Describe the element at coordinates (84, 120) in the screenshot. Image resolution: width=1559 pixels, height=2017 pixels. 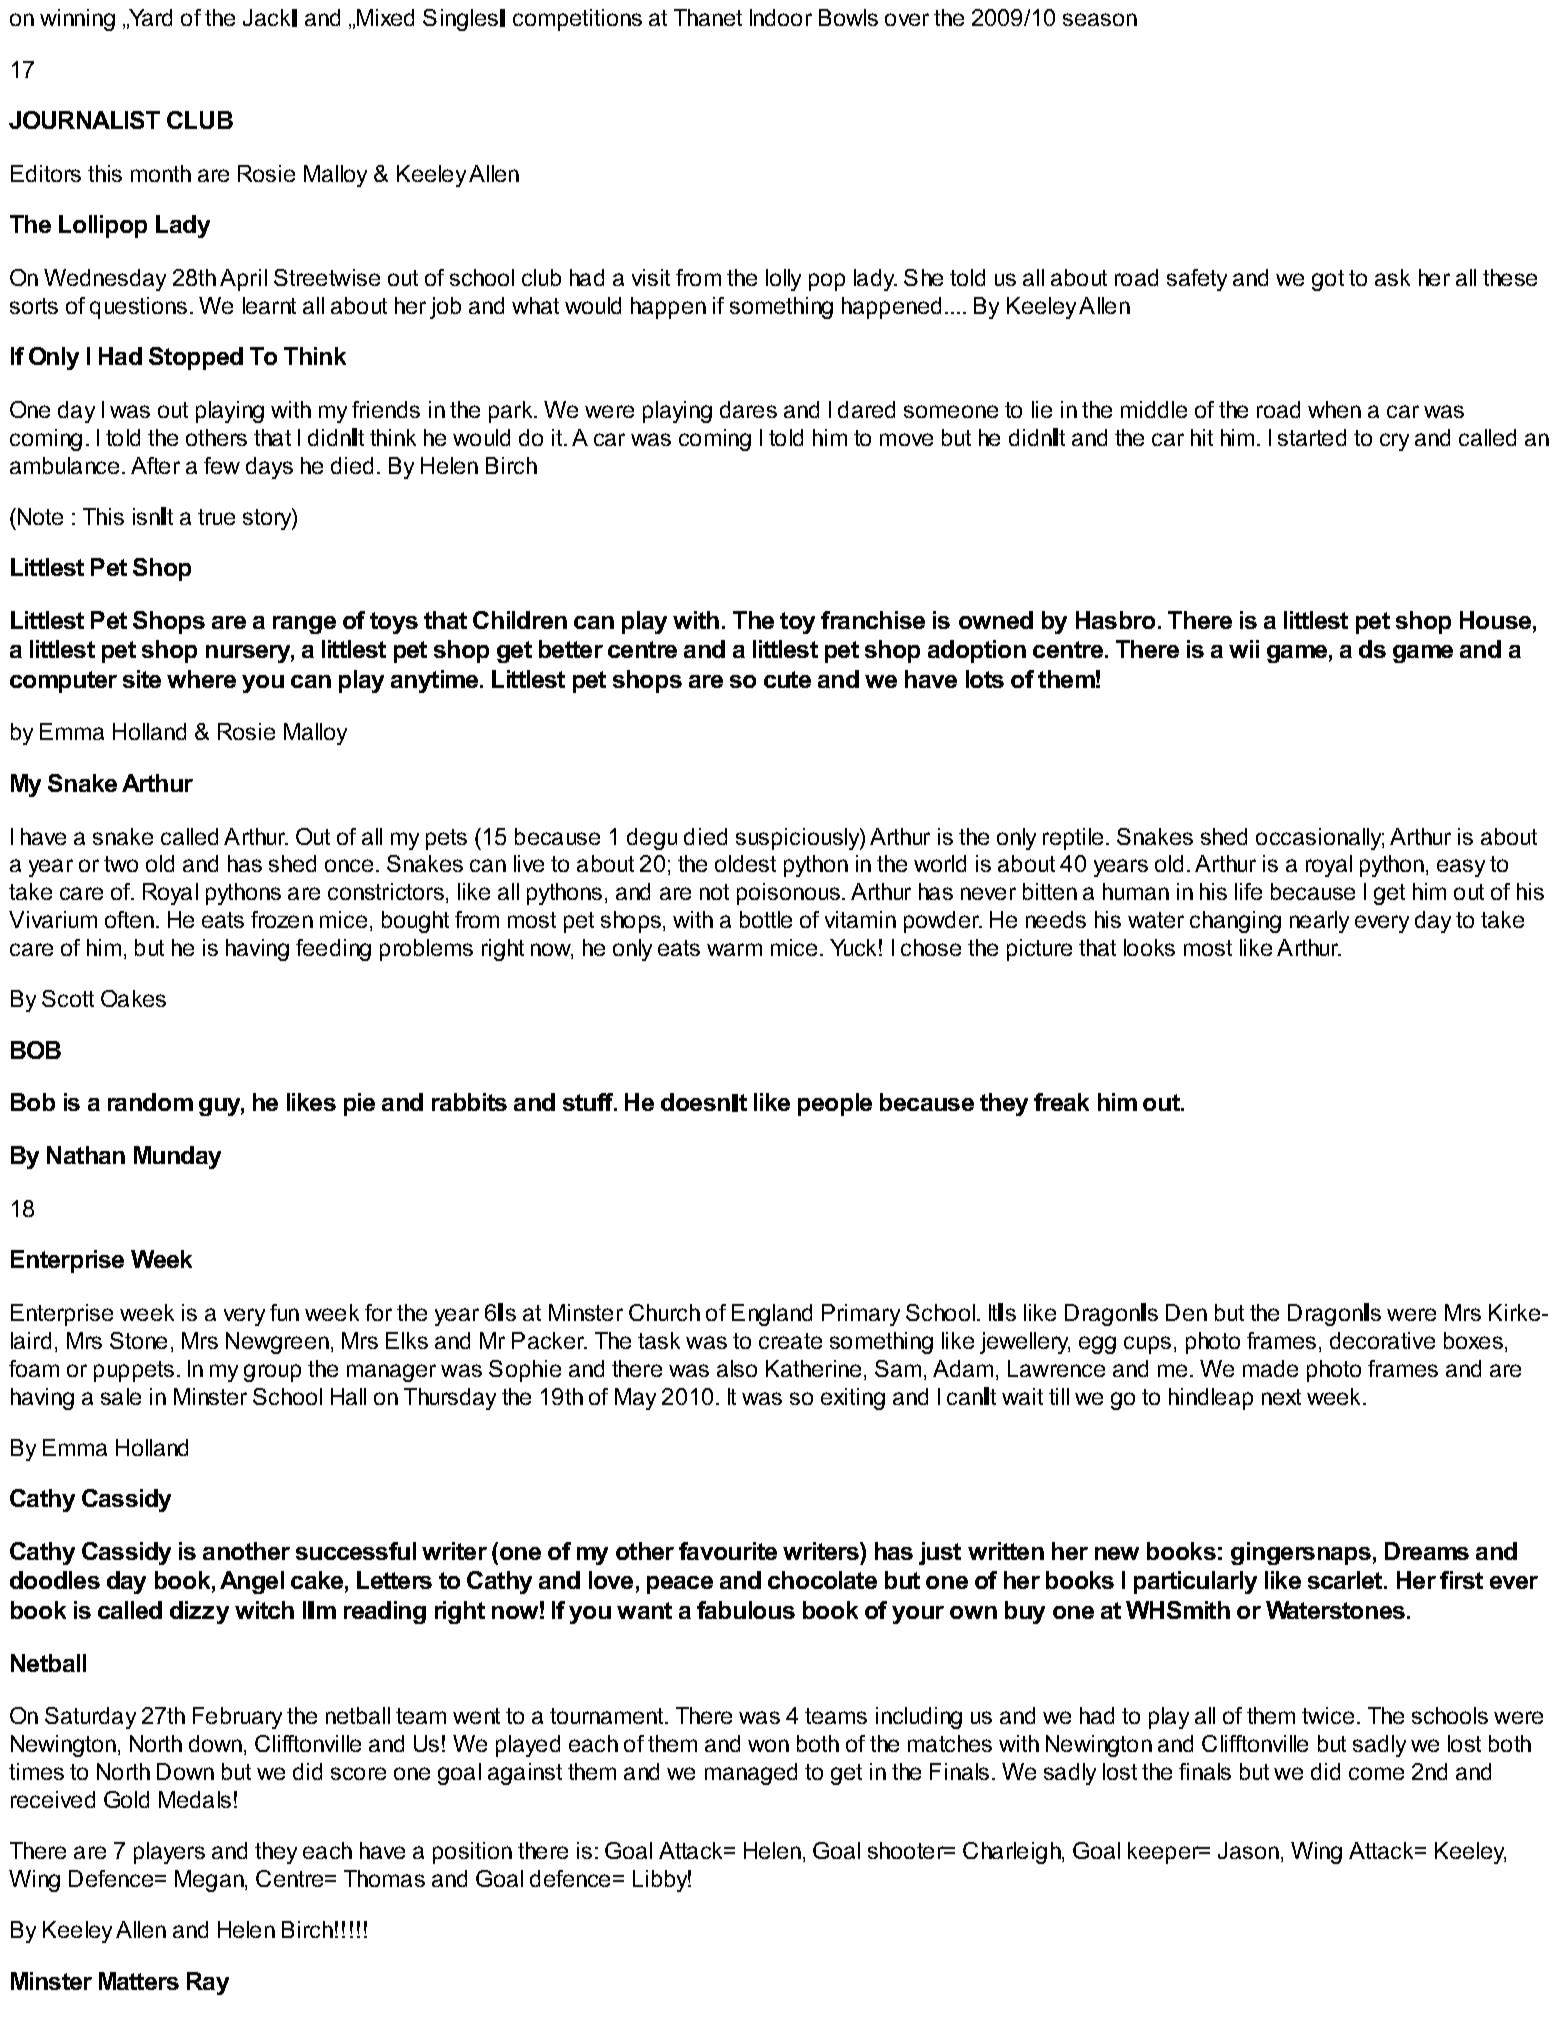
I see `JOURNALIST` at that location.
